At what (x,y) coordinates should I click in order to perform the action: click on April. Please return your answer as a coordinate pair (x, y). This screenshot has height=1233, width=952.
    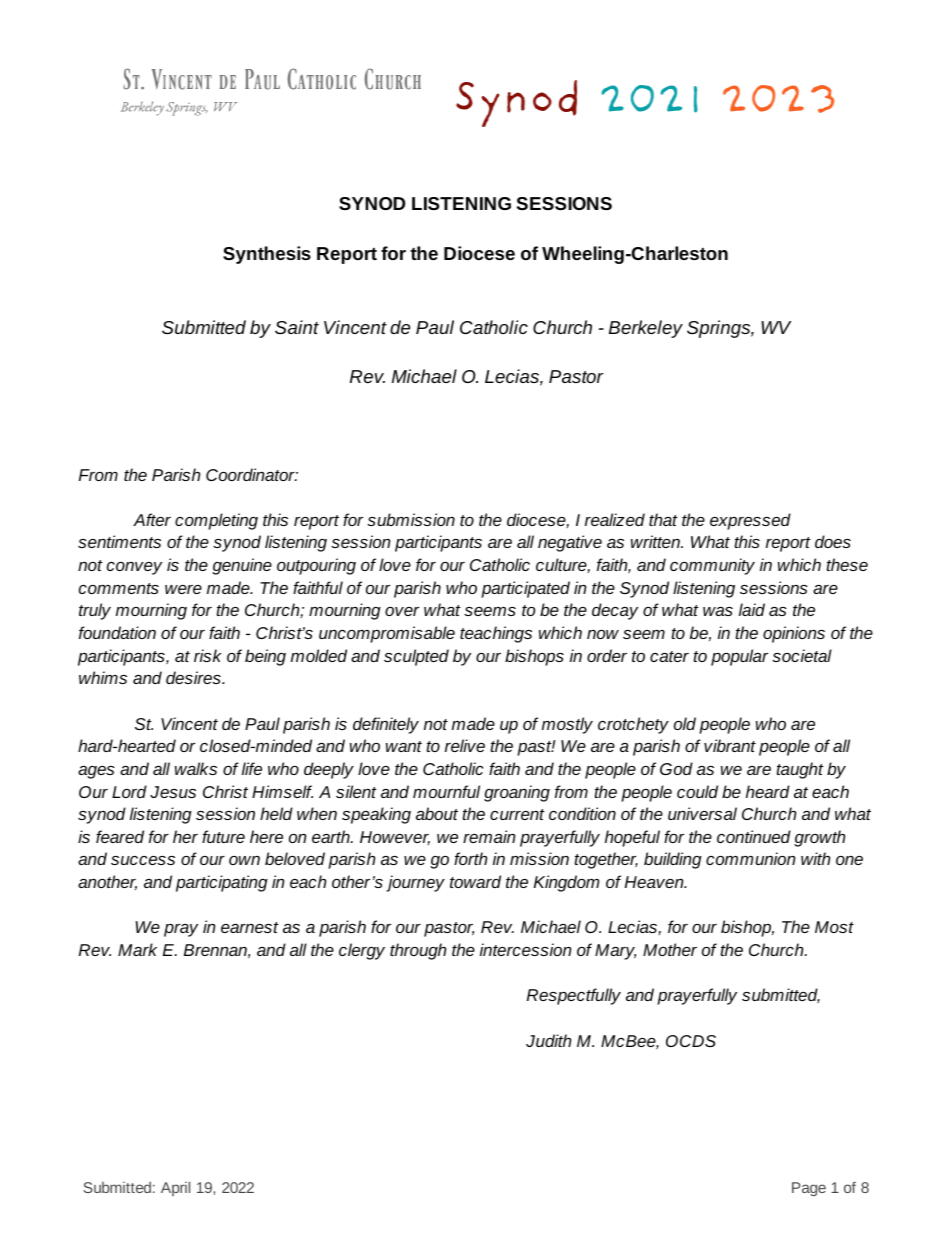
    Looking at the image, I should click on (175, 1188).
